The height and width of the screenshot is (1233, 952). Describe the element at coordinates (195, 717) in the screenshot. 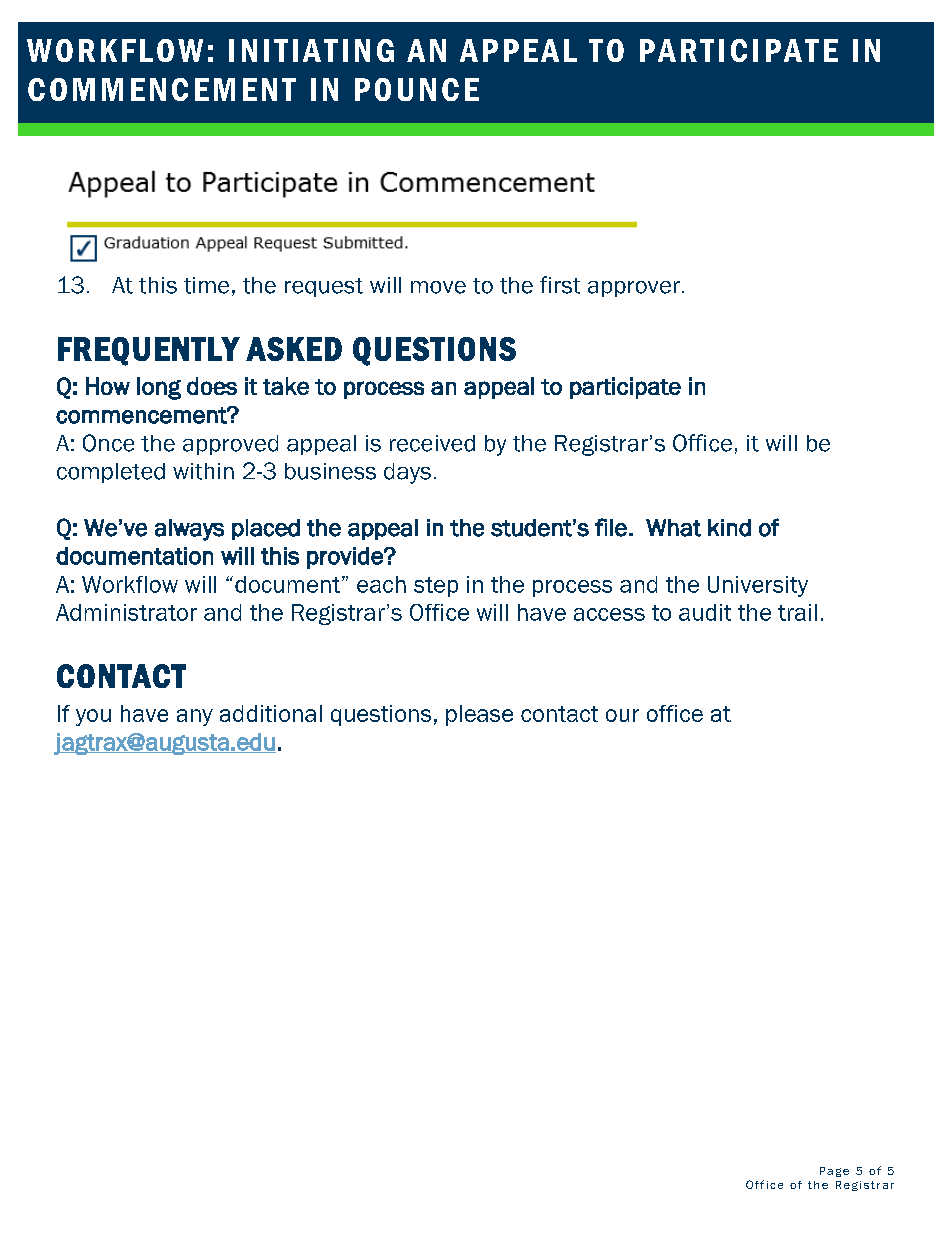

I see `any` at that location.
